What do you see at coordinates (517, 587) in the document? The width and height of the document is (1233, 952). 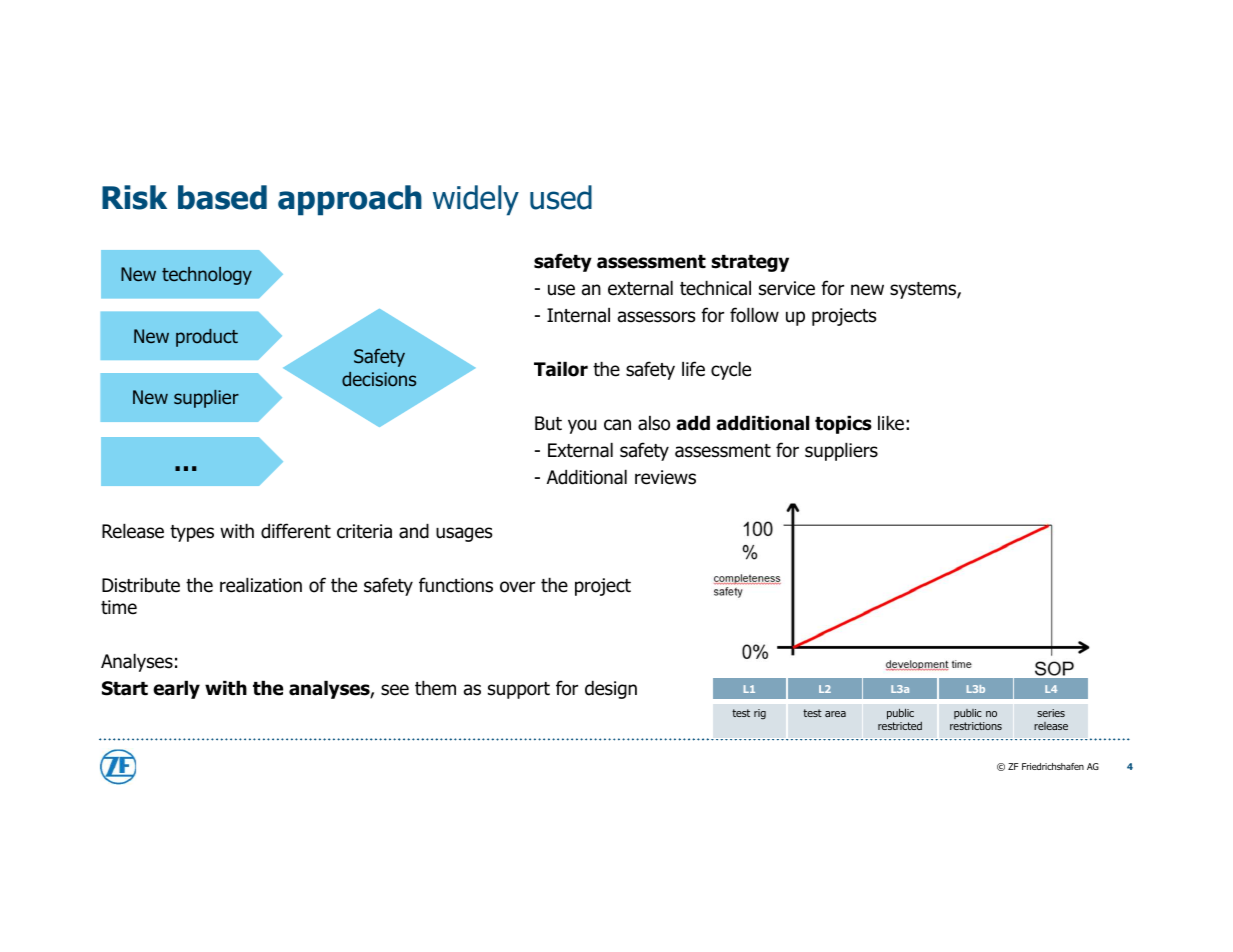 I see `over` at bounding box center [517, 587].
